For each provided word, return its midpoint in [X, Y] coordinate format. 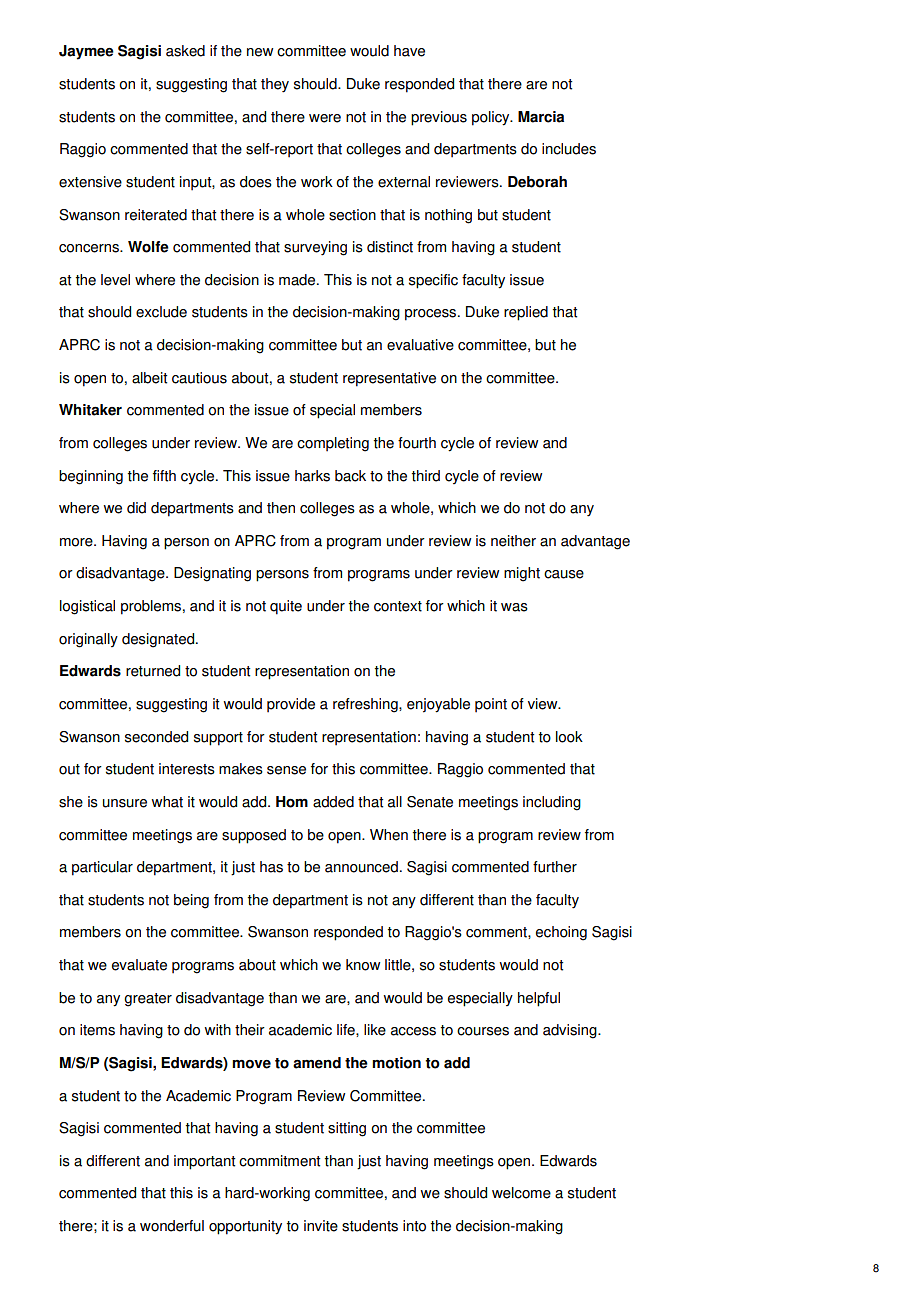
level [115, 280]
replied [526, 313]
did [136, 508]
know [363, 965]
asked [185, 51]
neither [513, 541]
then [281, 508]
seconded [156, 737]
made [298, 280]
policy [492, 118]
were [325, 118]
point [491, 705]
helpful [539, 999]
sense [286, 770]
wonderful [172, 1226]
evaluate [139, 965]
